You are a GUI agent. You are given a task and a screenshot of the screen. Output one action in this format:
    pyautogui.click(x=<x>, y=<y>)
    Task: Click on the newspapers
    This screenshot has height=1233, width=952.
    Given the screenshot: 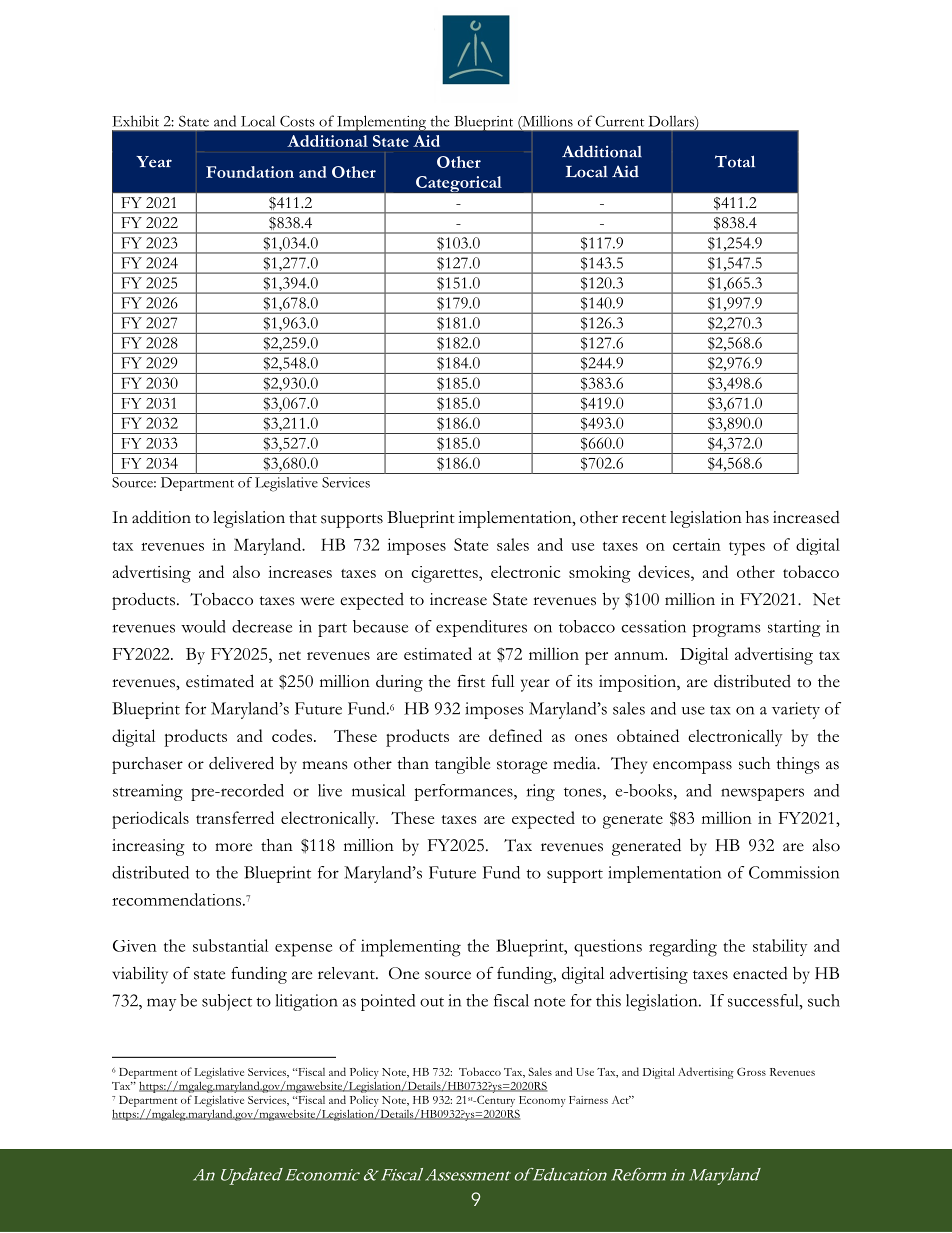 What is the action you would take?
    pyautogui.click(x=762, y=794)
